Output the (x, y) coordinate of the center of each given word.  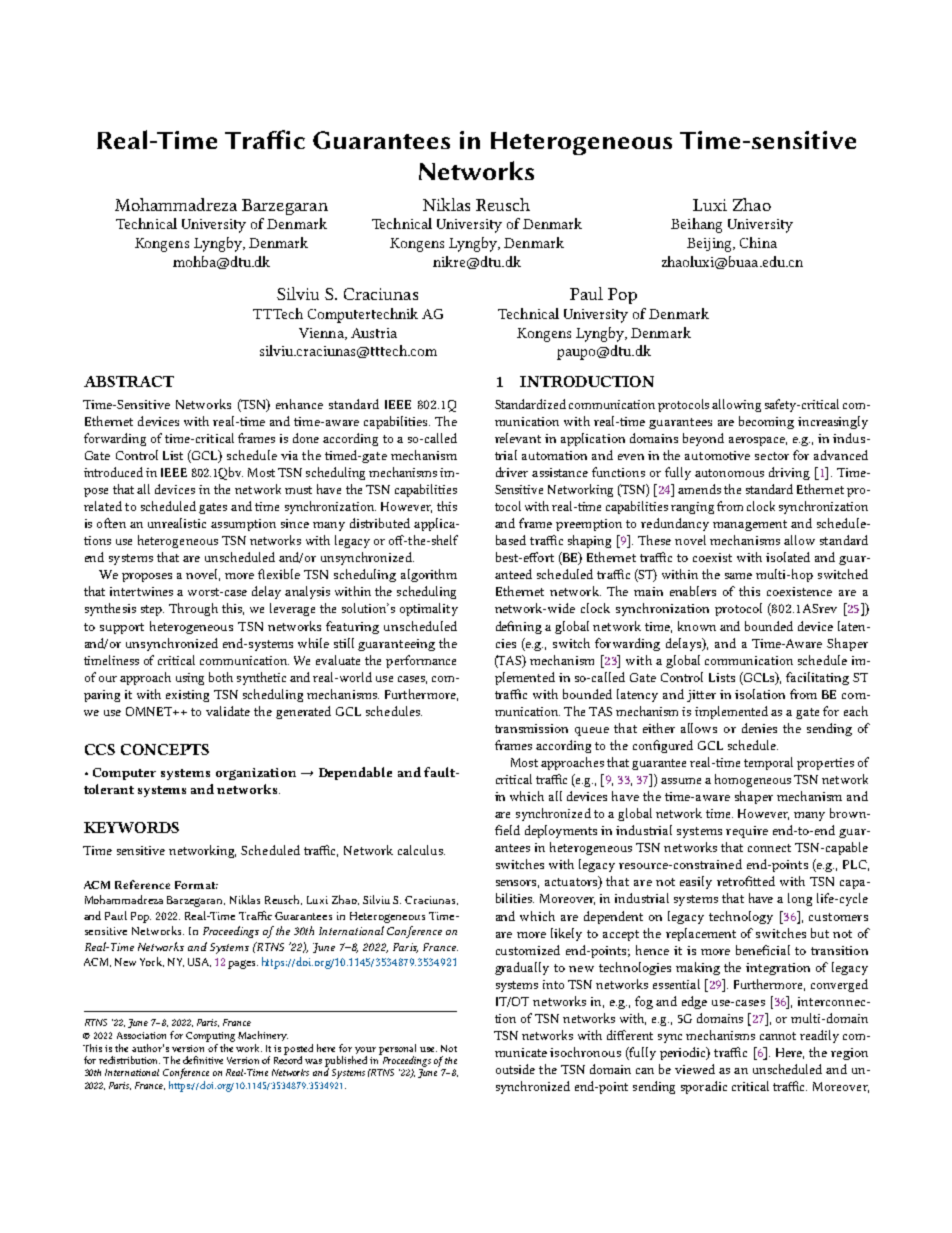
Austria (374, 333)
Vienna (322, 334)
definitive (203, 1060)
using (190, 679)
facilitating (817, 678)
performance (421, 661)
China (758, 242)
